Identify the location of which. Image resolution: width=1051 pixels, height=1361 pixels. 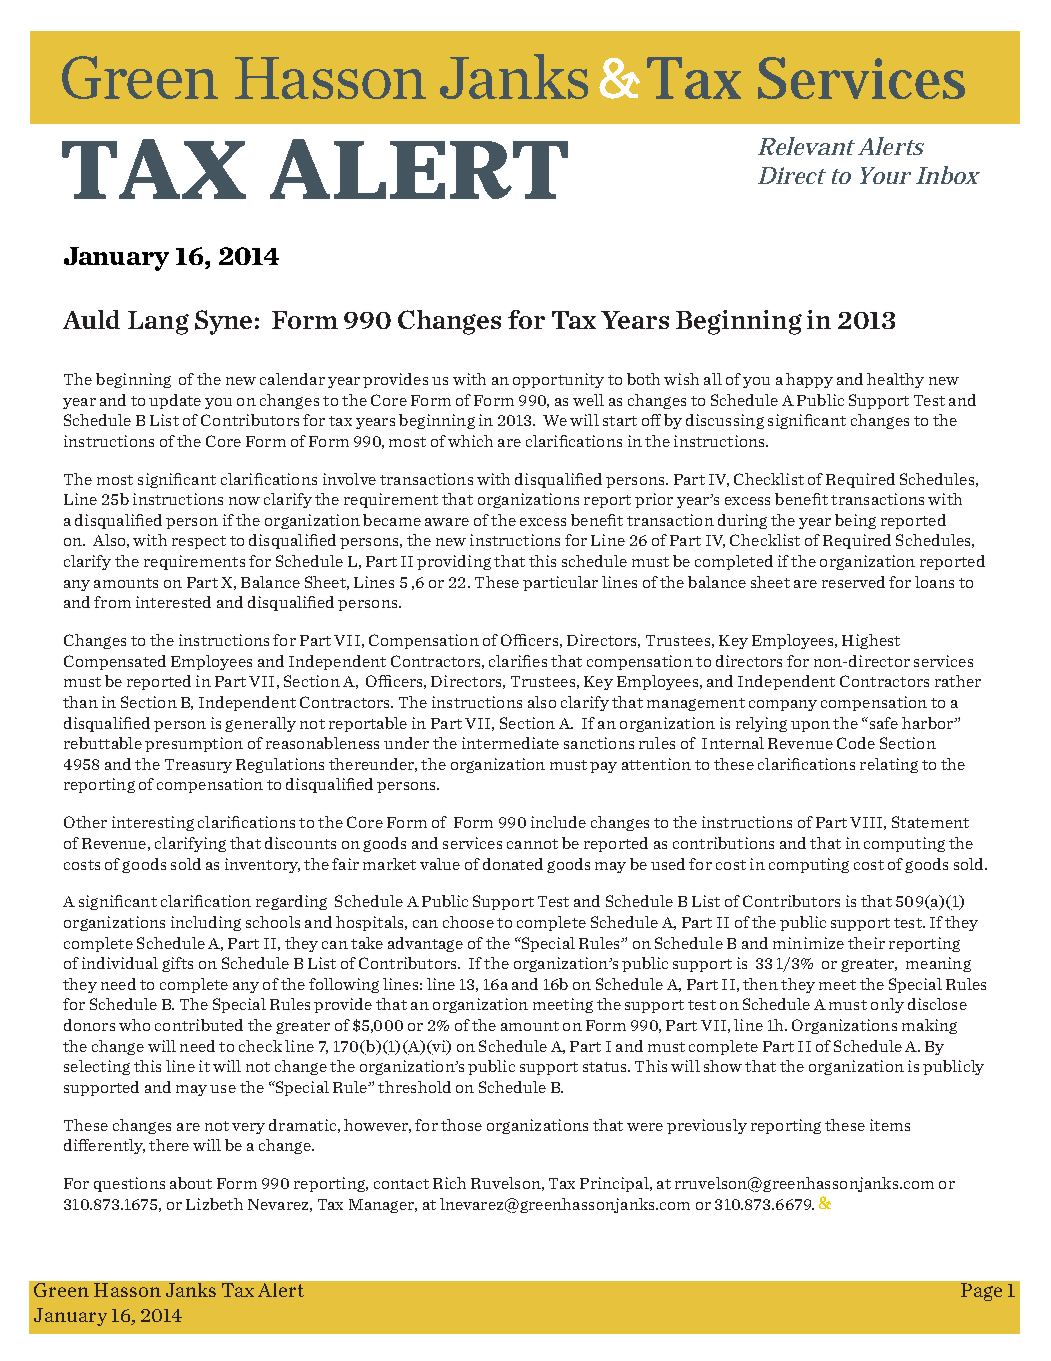
(470, 441).
